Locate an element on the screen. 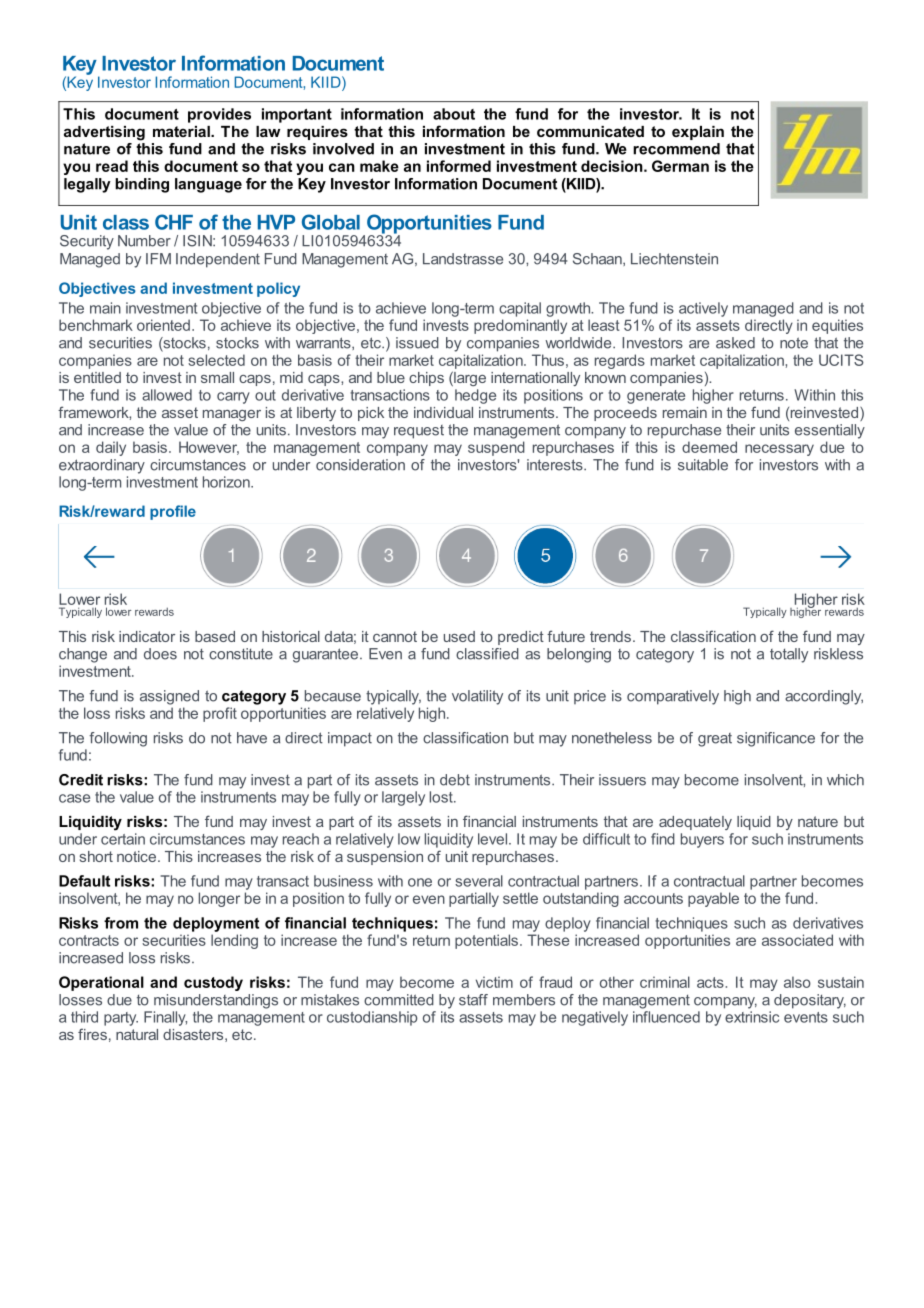 The height and width of the screenshot is (1308, 924). chips is located at coordinates (426, 379).
